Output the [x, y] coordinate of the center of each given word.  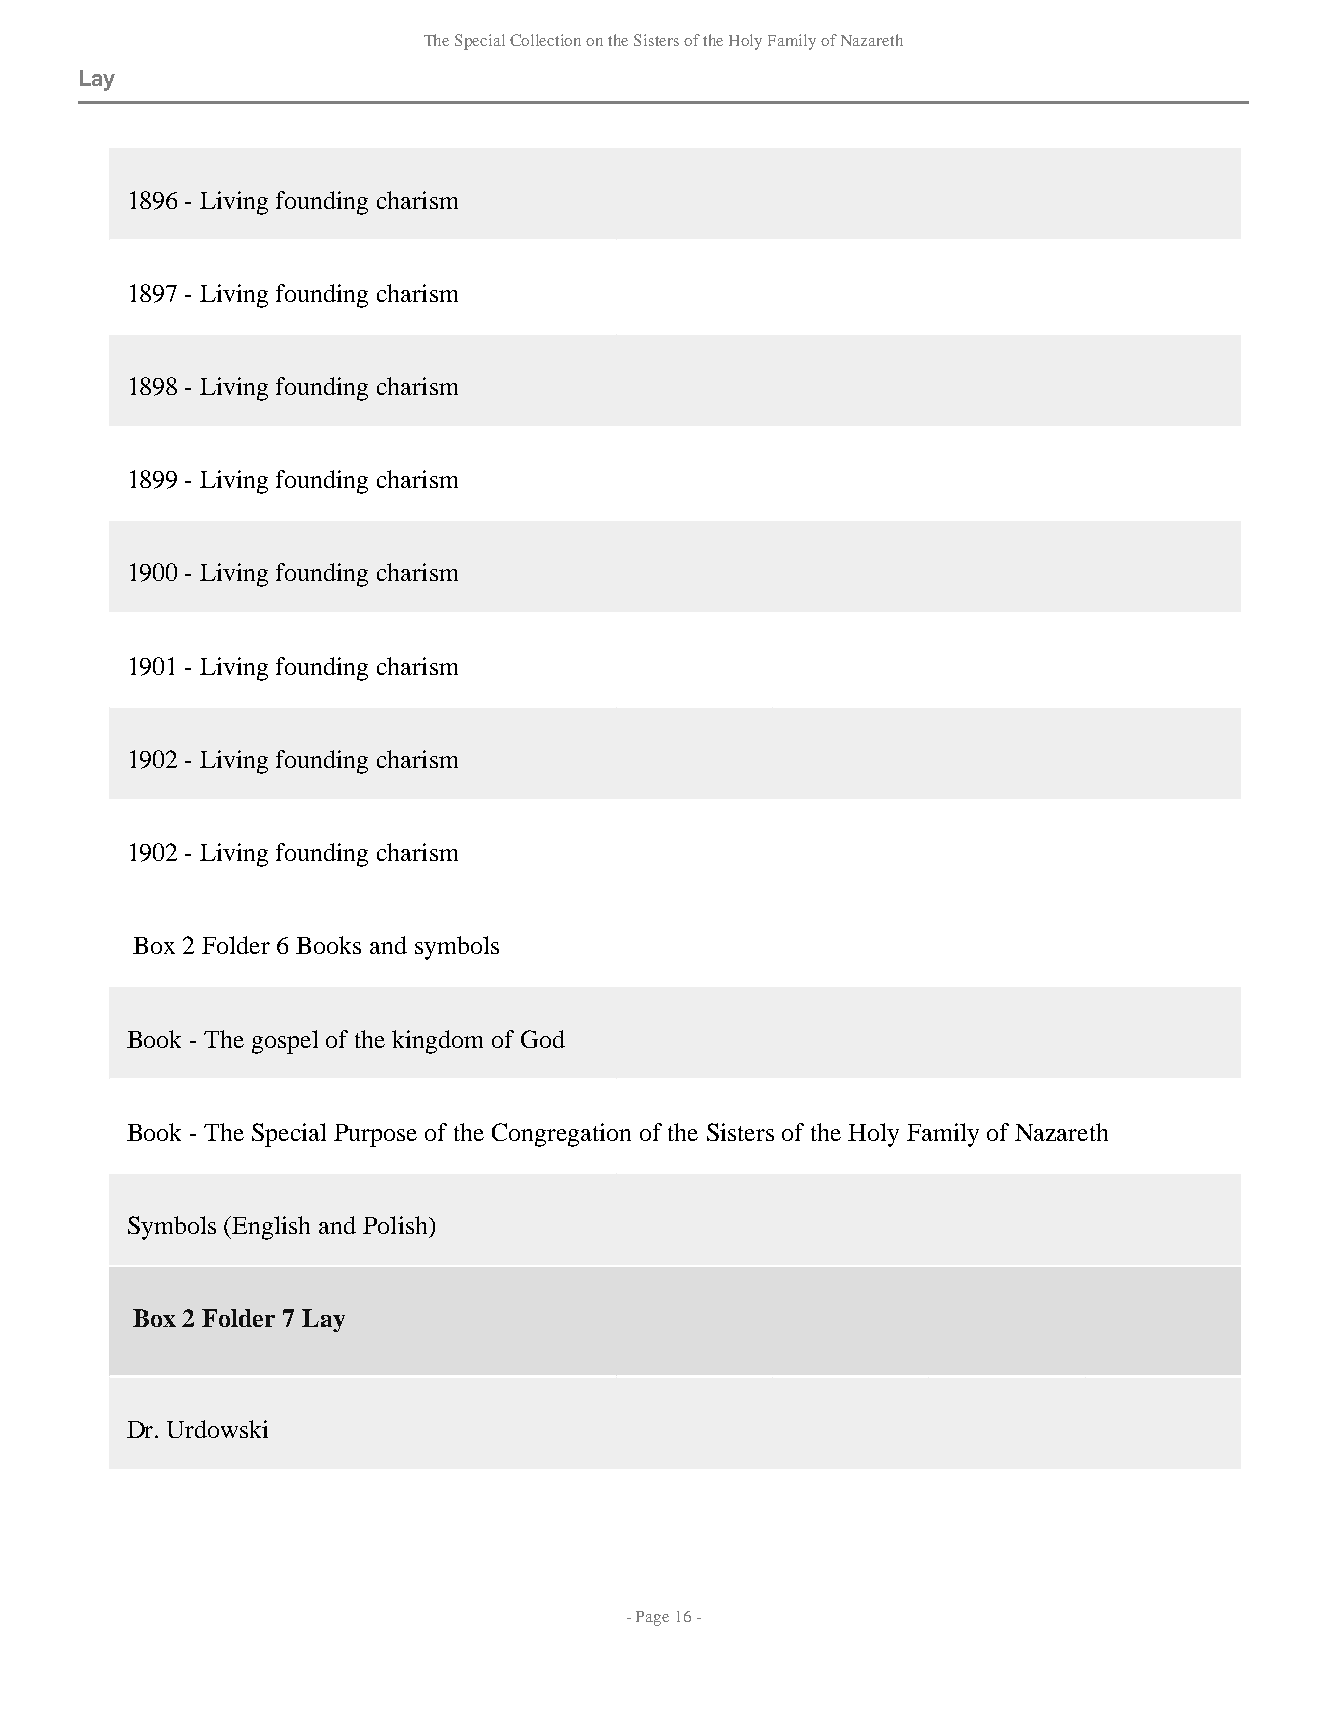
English [271, 1228]
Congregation [561, 1135]
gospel [285, 1042]
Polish [396, 1225]
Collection [545, 40]
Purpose [375, 1135]
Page [652, 1618]
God [543, 1039]
